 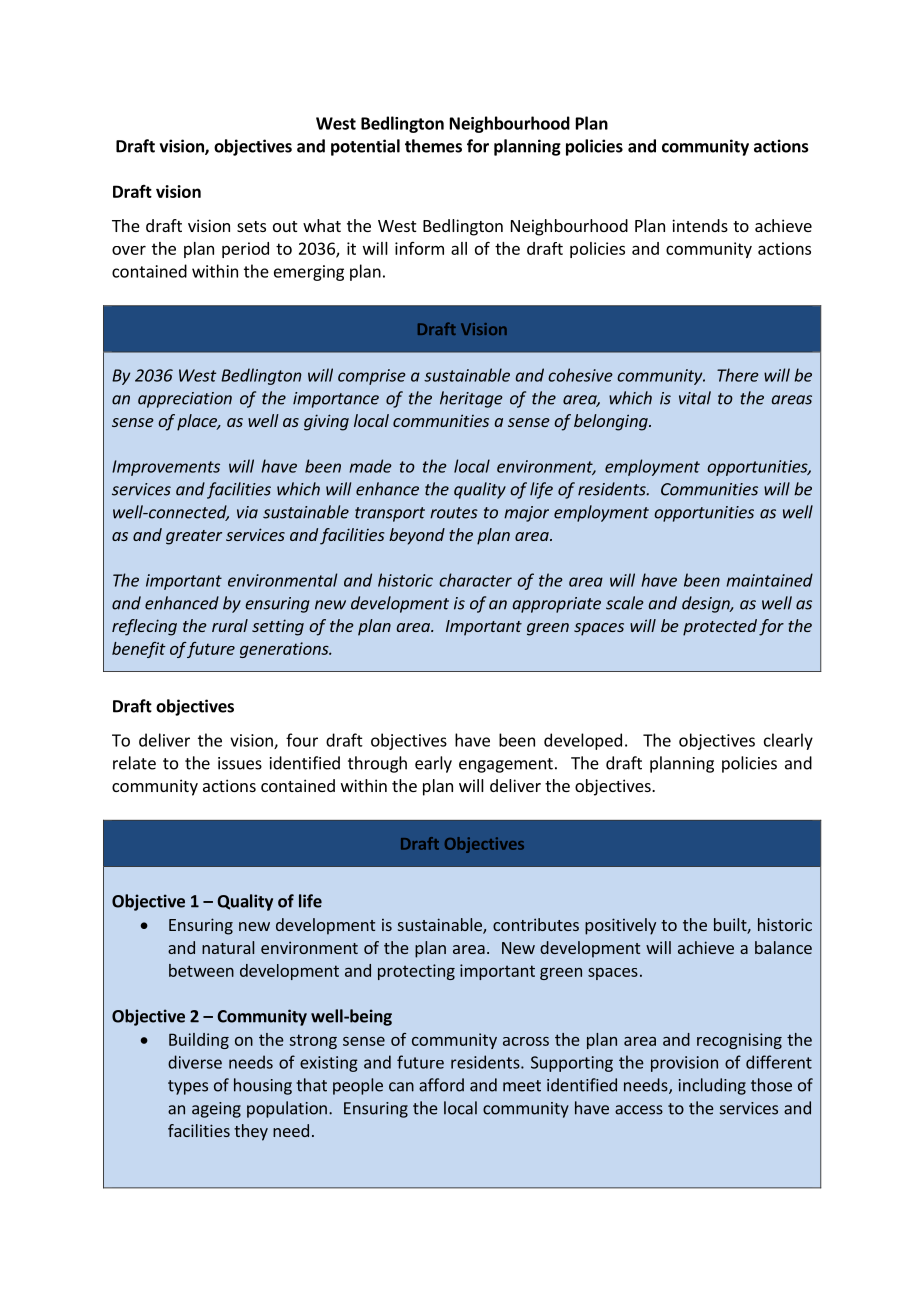 I want to click on ageing, so click(x=216, y=1110).
